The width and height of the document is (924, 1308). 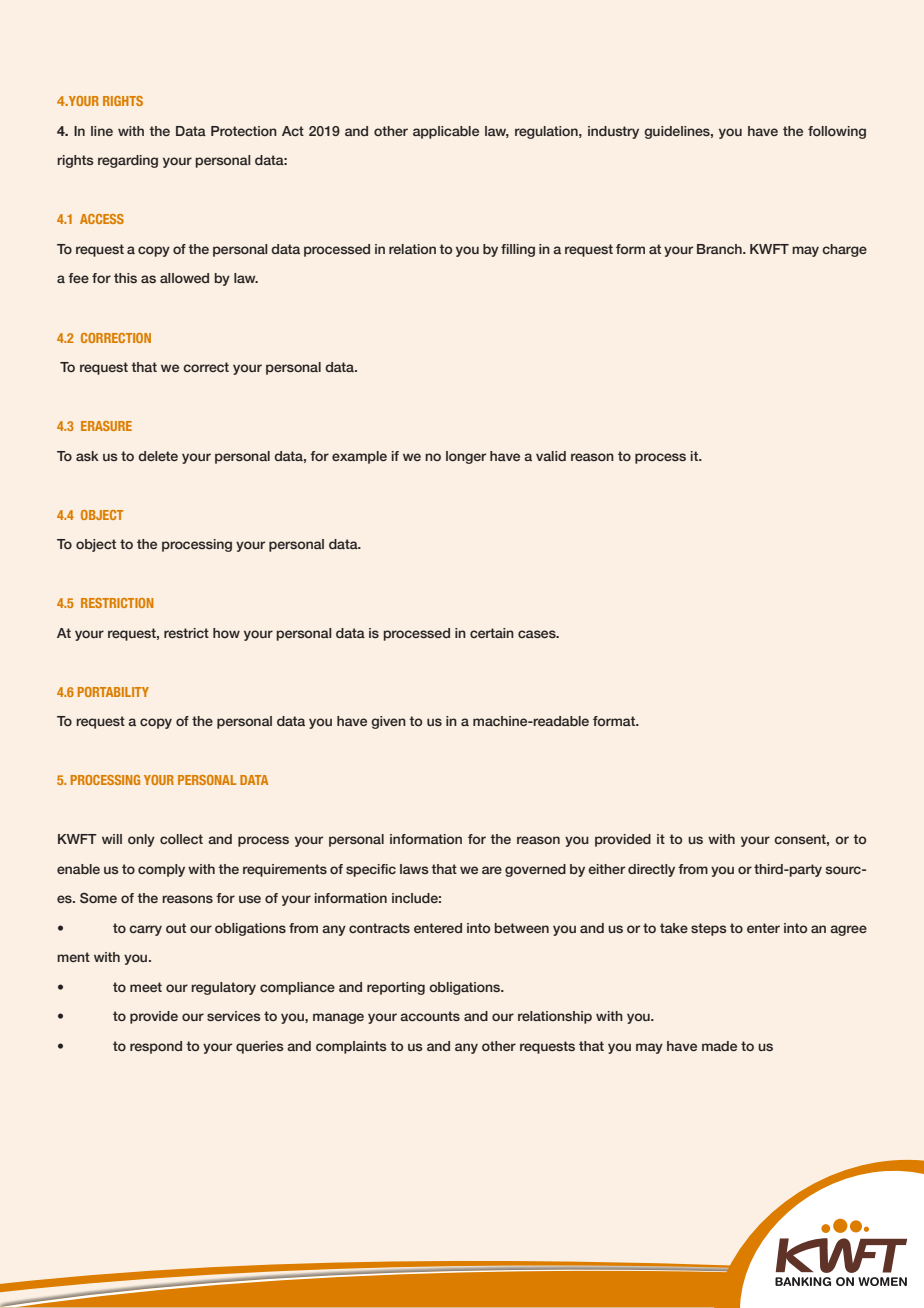 I want to click on given, so click(x=388, y=722).
